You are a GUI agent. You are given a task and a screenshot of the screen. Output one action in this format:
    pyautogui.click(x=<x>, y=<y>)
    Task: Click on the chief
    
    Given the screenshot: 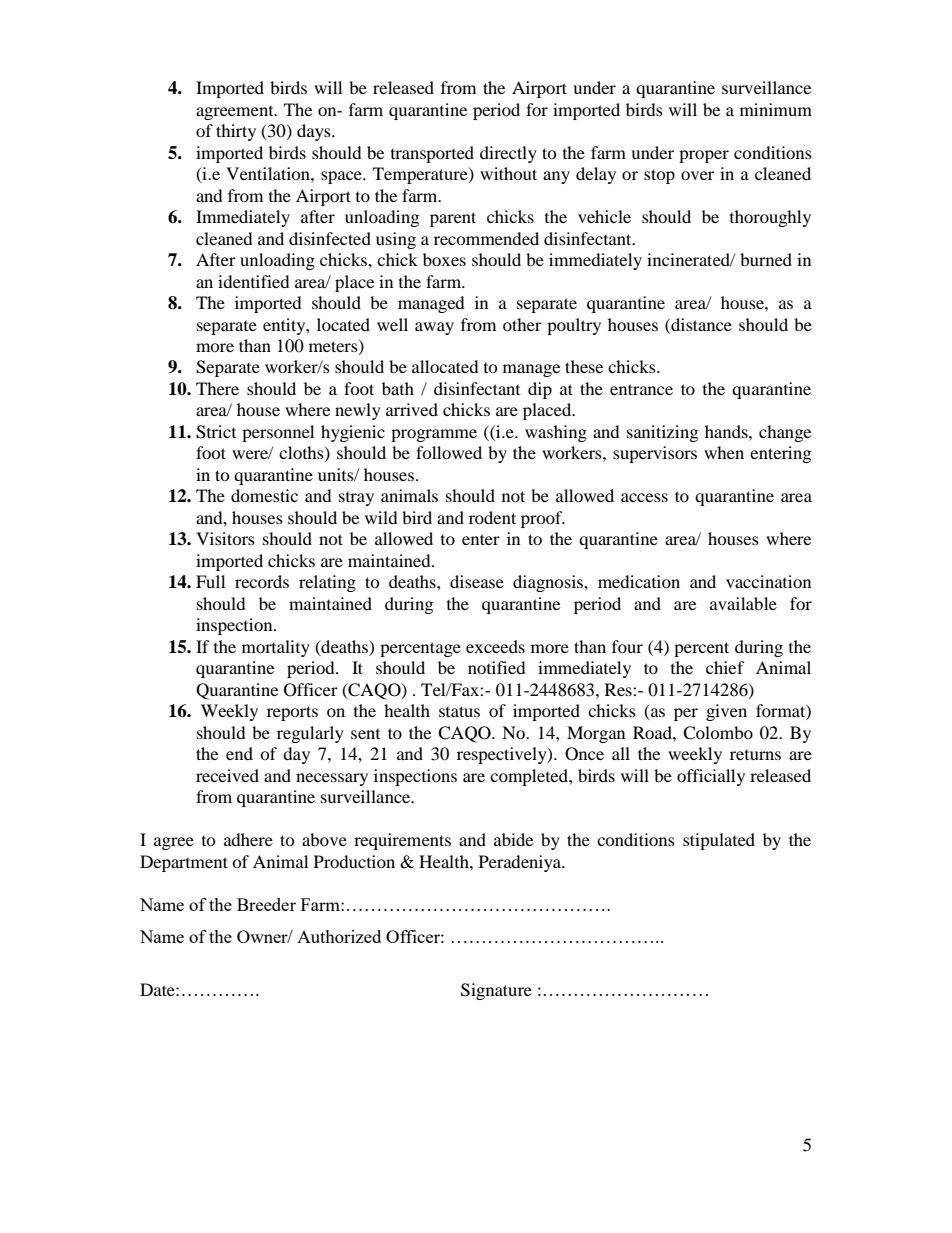 What is the action you would take?
    pyautogui.click(x=725, y=667)
